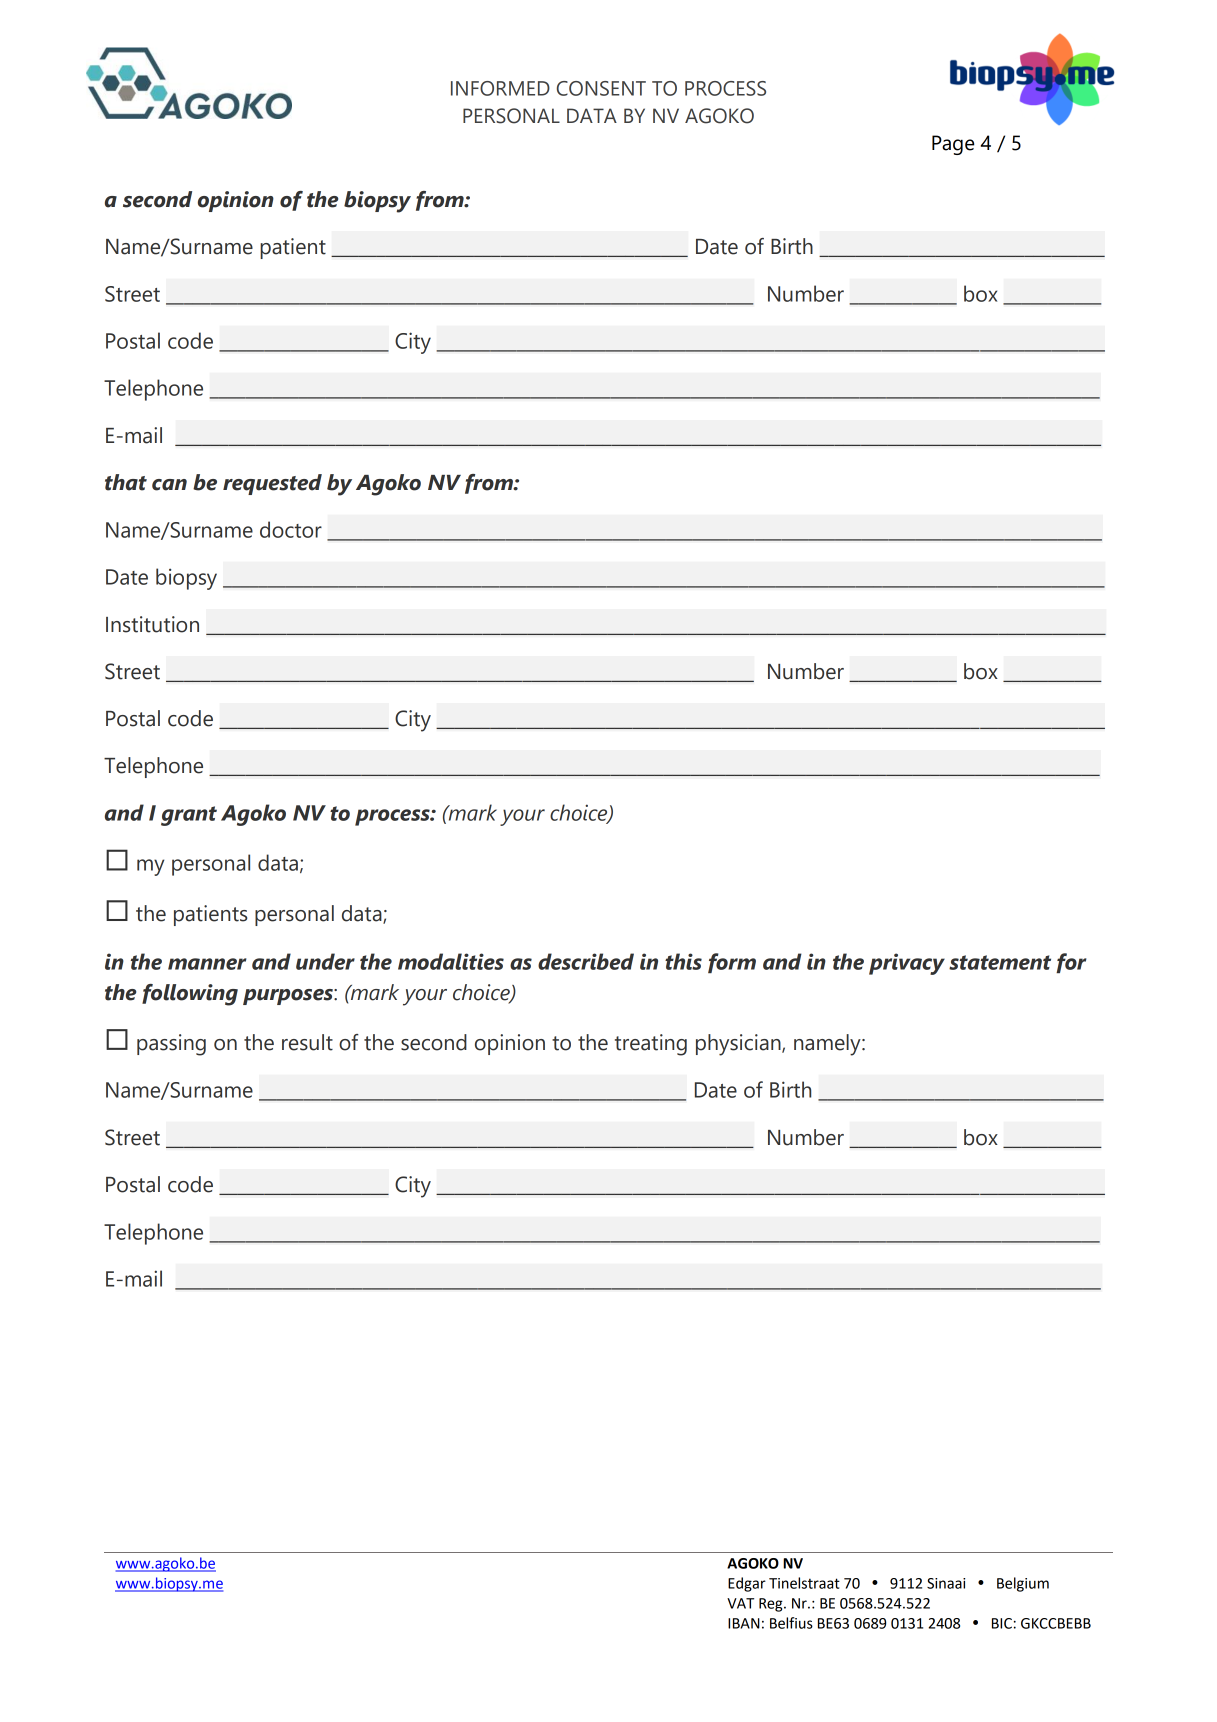 The width and height of the document is (1217, 1722). What do you see at coordinates (189, 816) in the document?
I see `grant` at bounding box center [189, 816].
